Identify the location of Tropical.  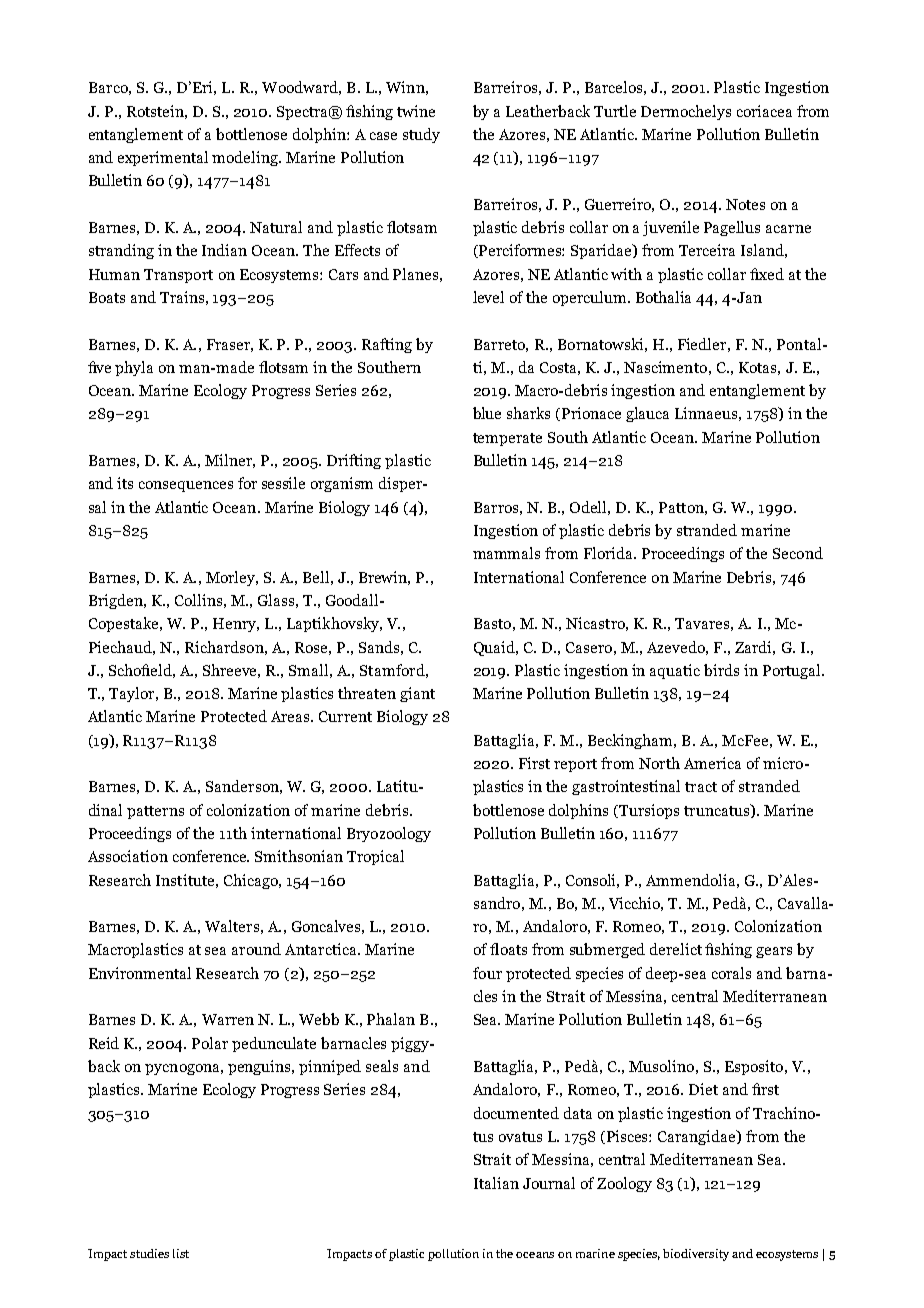
(375, 857).
